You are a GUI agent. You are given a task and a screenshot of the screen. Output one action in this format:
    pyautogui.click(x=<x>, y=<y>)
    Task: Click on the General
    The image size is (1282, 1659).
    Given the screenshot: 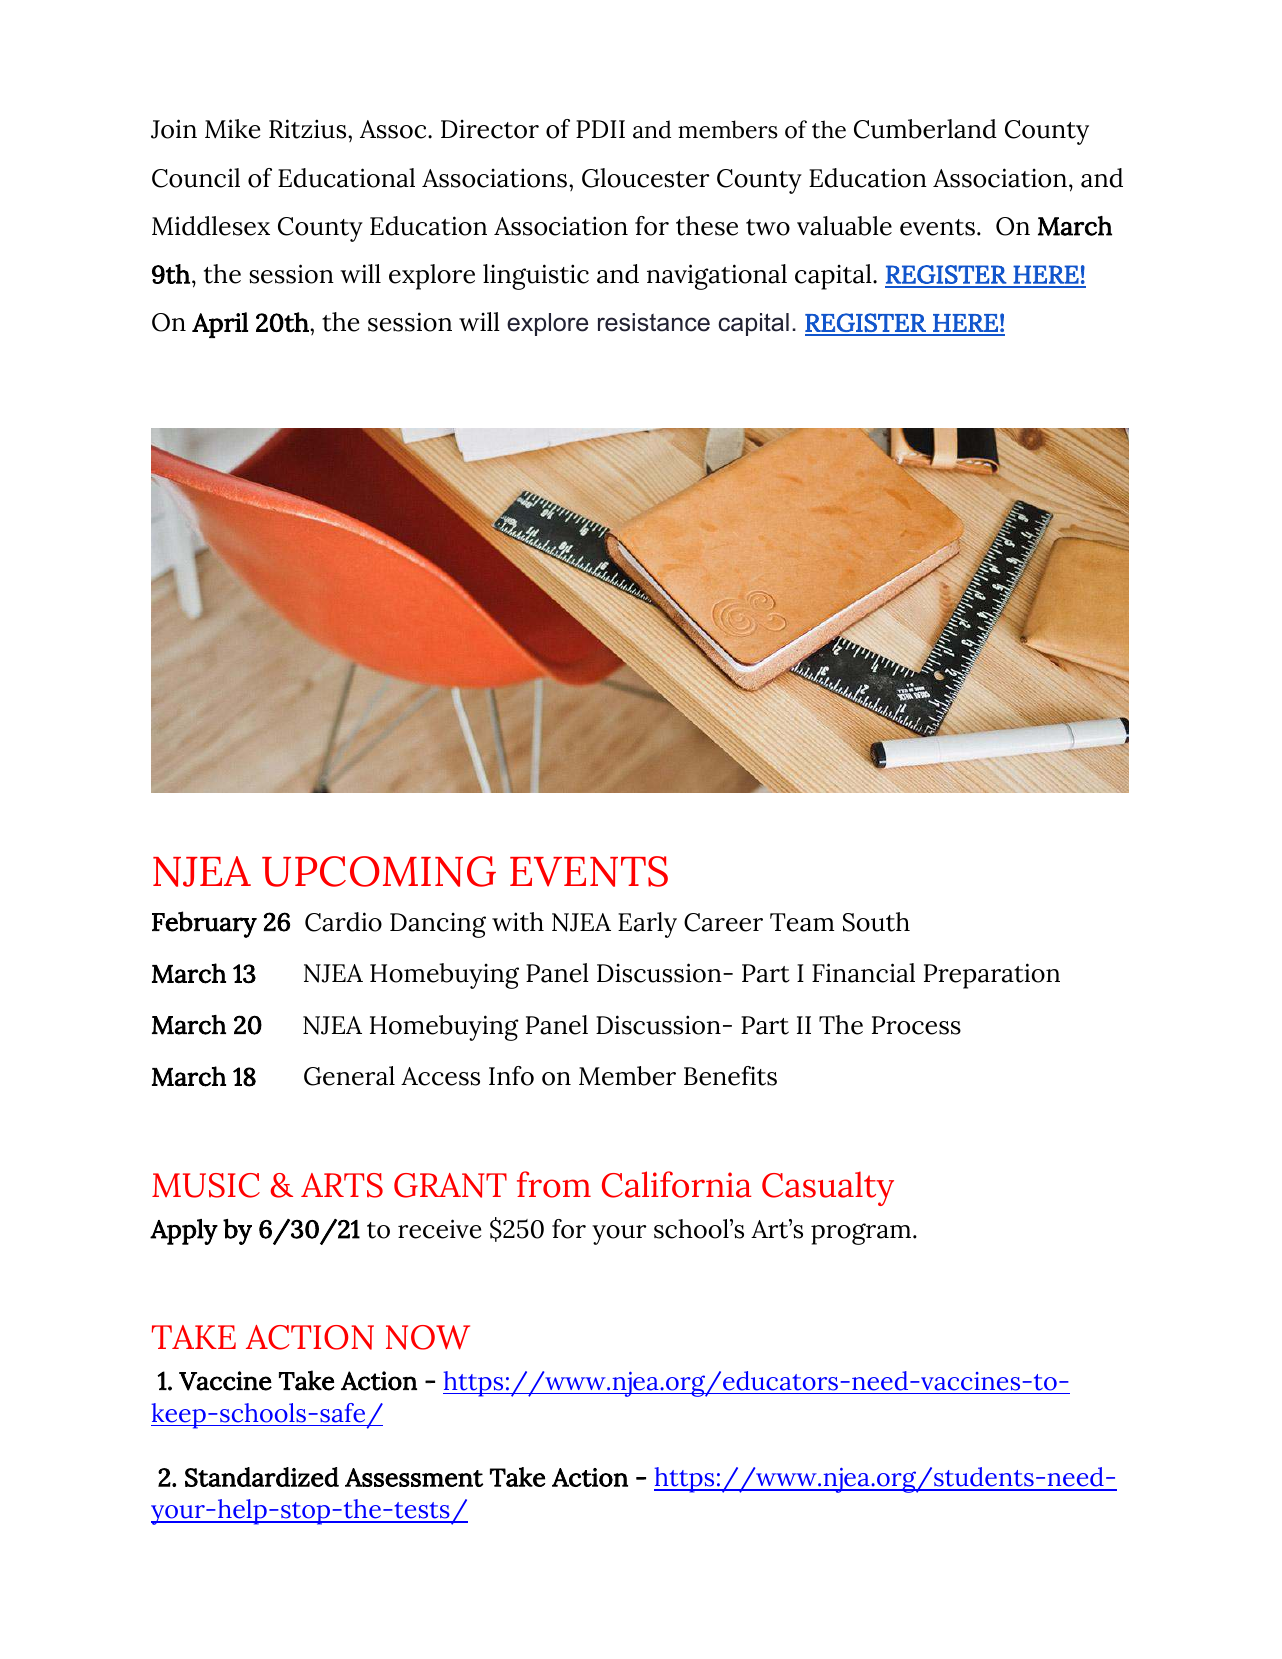 What is the action you would take?
    pyautogui.click(x=349, y=1076)
